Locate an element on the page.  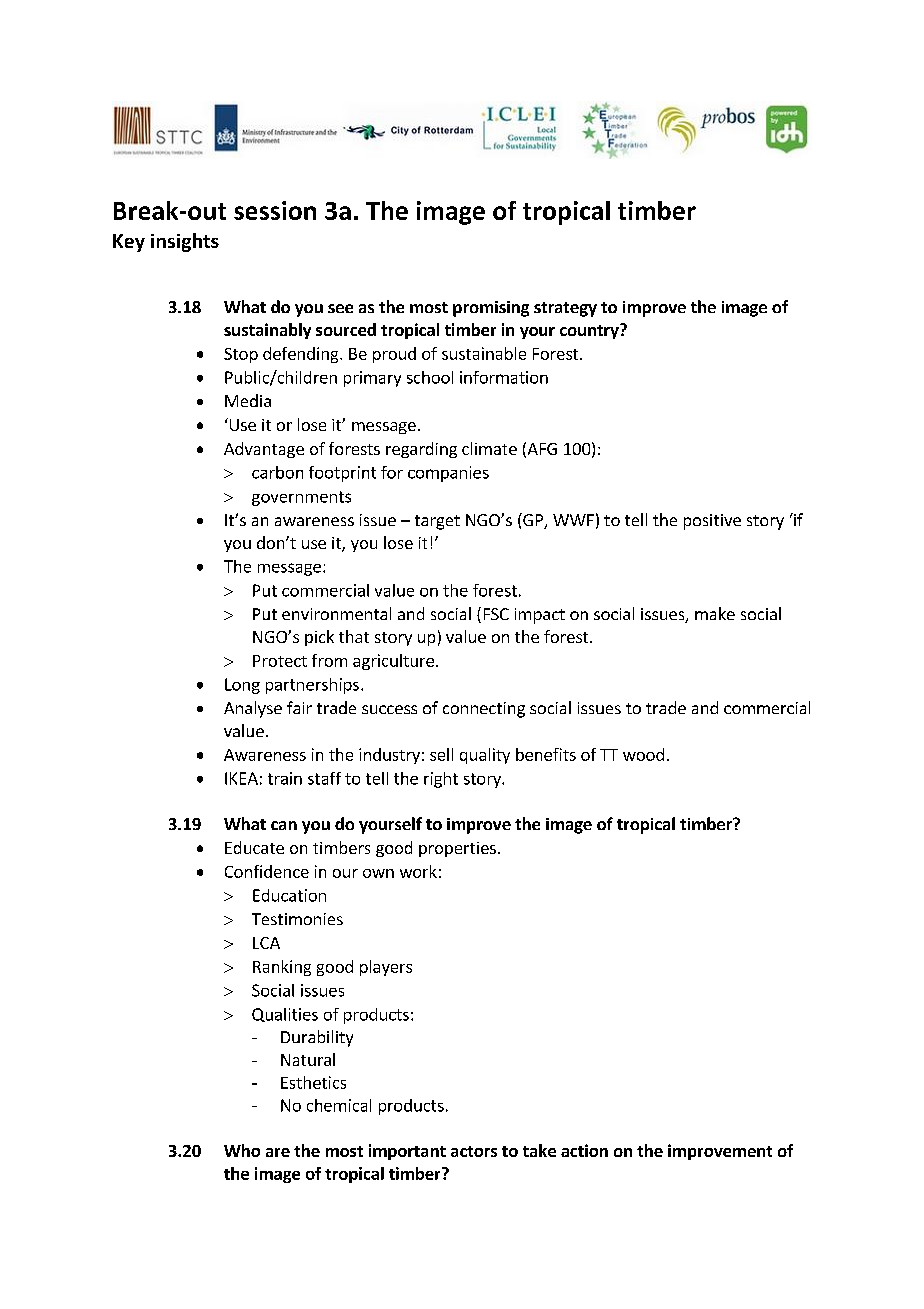
insights is located at coordinates (185, 242).
